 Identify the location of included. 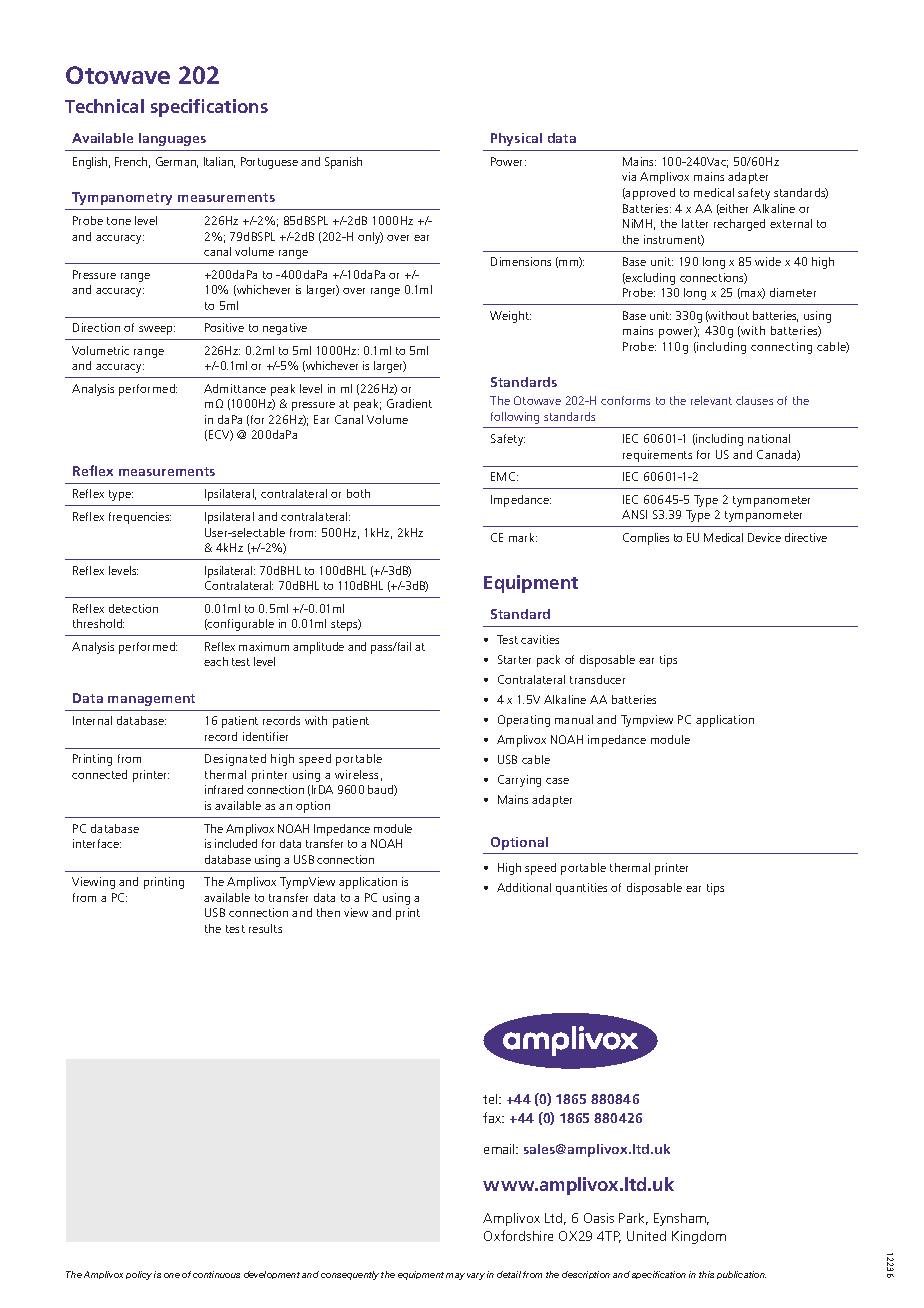
(236, 843).
